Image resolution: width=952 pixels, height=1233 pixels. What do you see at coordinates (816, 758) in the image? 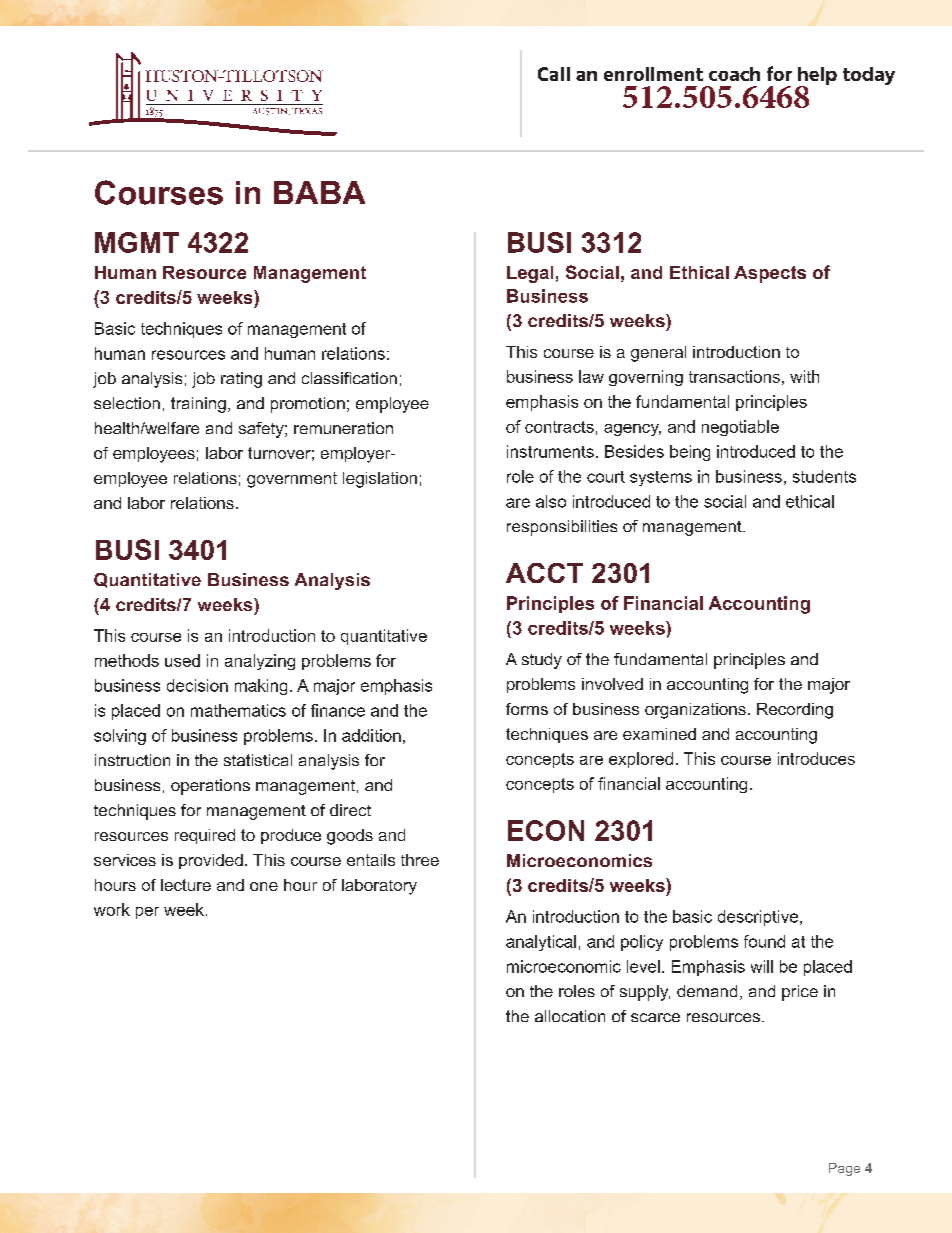
I see `introduces` at bounding box center [816, 758].
